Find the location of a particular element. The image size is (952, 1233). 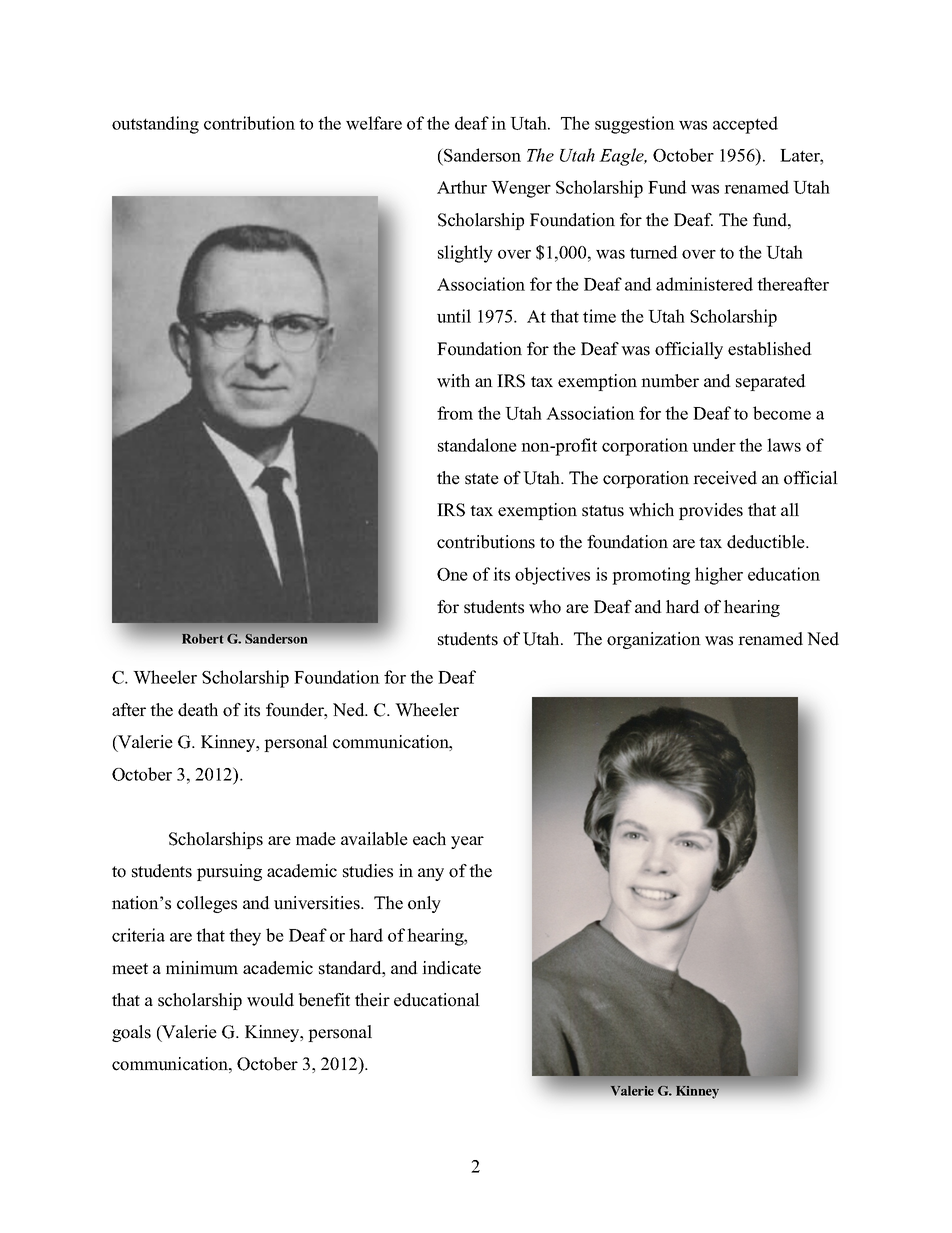

objectives is located at coordinates (552, 576).
